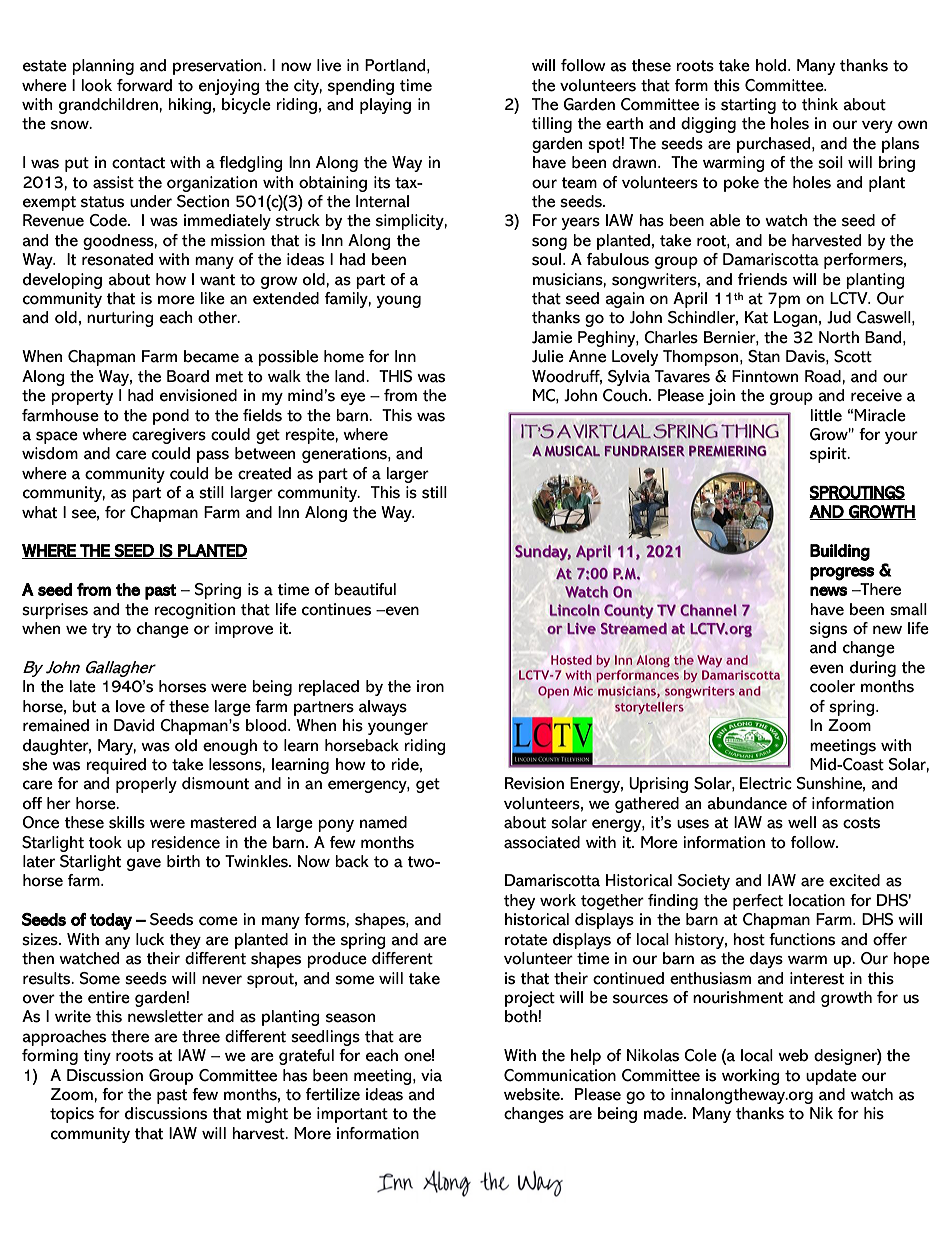 The width and height of the screenshot is (952, 1233). Describe the element at coordinates (134, 725) in the screenshot. I see `David` at that location.
